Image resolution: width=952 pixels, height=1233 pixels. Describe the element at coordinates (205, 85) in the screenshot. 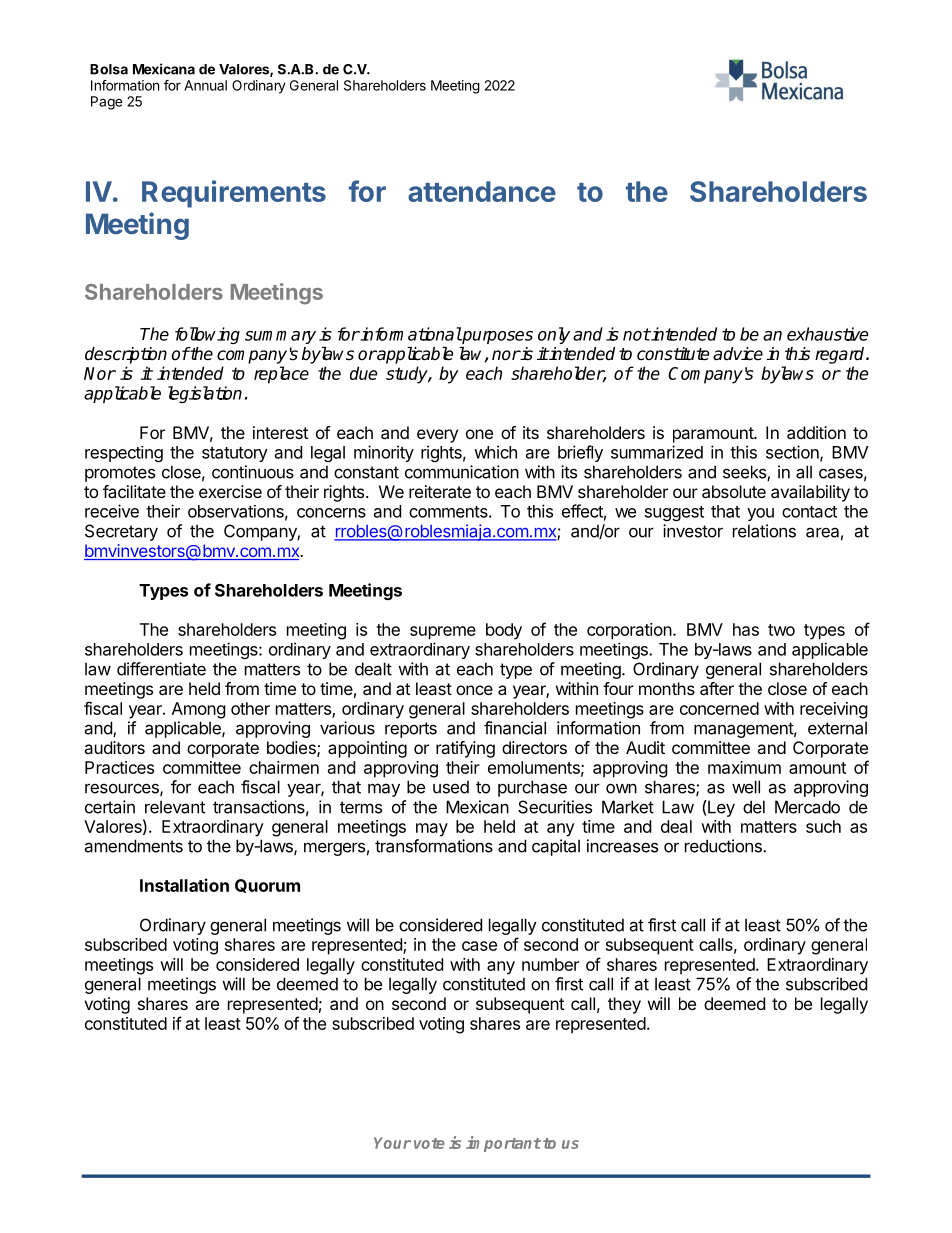

I see `Annual` at that location.
